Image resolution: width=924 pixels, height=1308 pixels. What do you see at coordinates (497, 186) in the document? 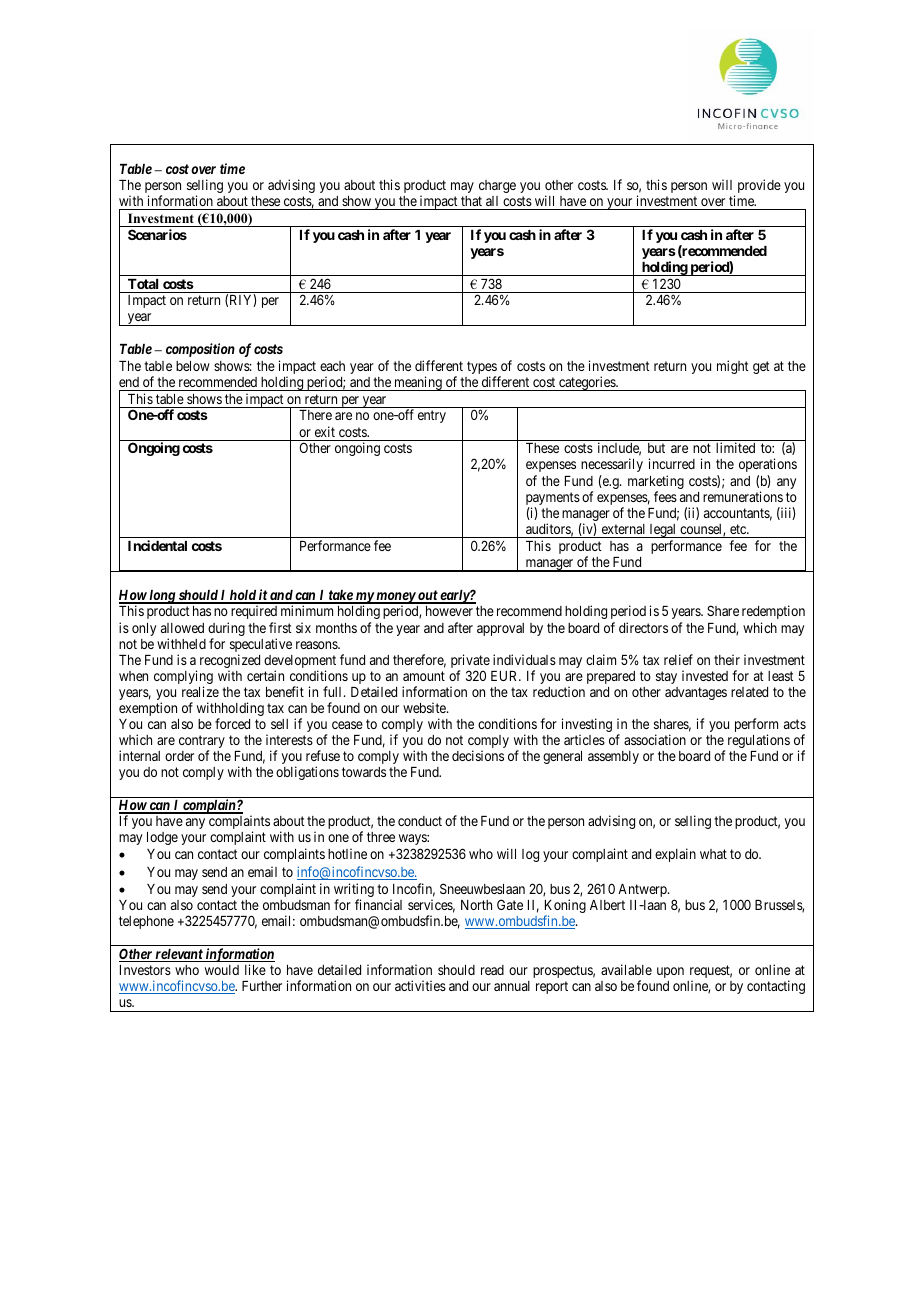
I see `charge` at bounding box center [497, 186].
